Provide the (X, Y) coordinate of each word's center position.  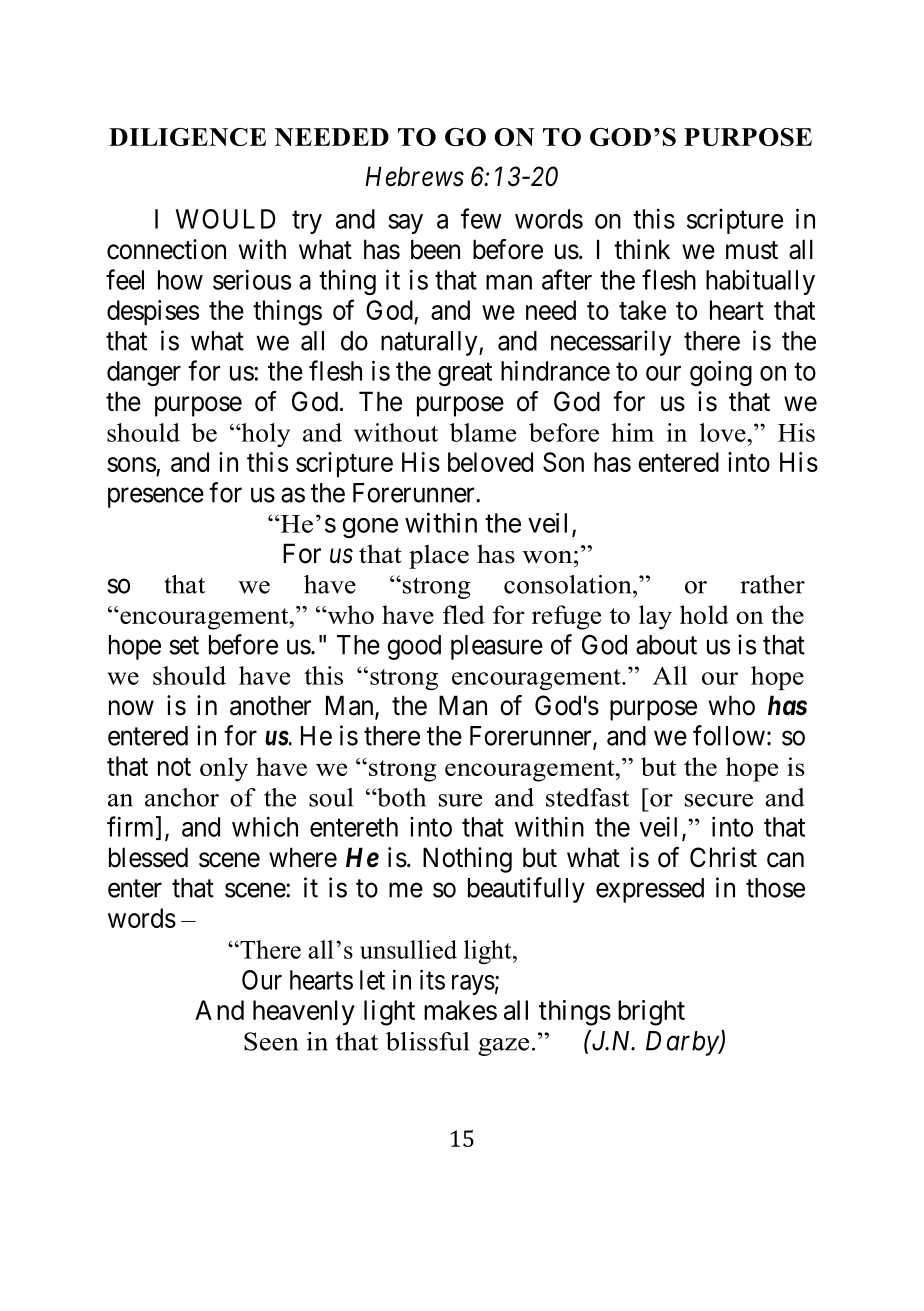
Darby (683, 1043)
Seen (271, 1041)
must (752, 250)
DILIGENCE (187, 137)
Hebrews (414, 176)
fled (464, 614)
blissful (427, 1041)
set (184, 645)
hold (704, 614)
